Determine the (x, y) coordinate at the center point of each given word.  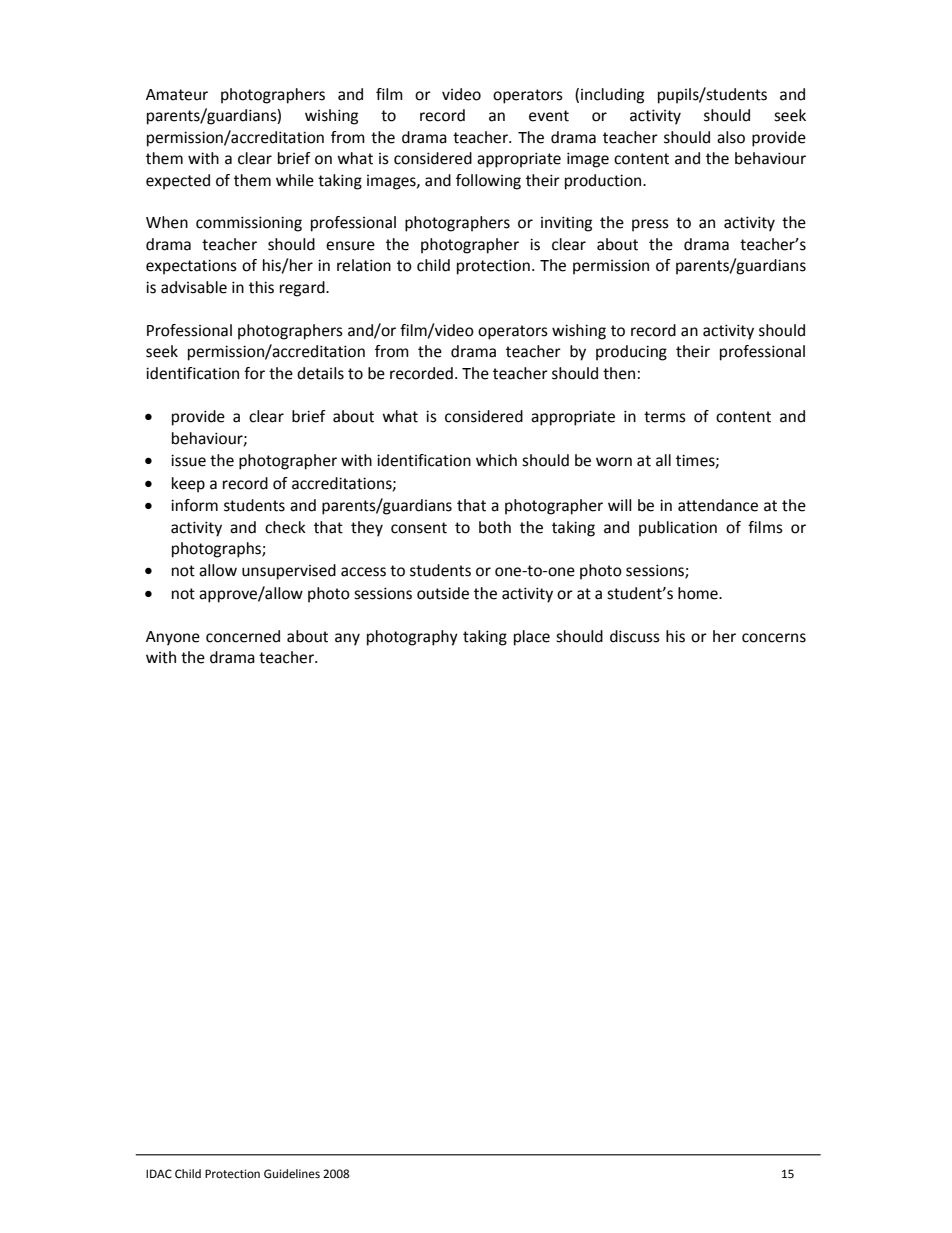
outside (443, 593)
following (488, 182)
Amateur (177, 95)
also (731, 137)
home (699, 593)
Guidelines (292, 1174)
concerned (243, 636)
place (532, 638)
